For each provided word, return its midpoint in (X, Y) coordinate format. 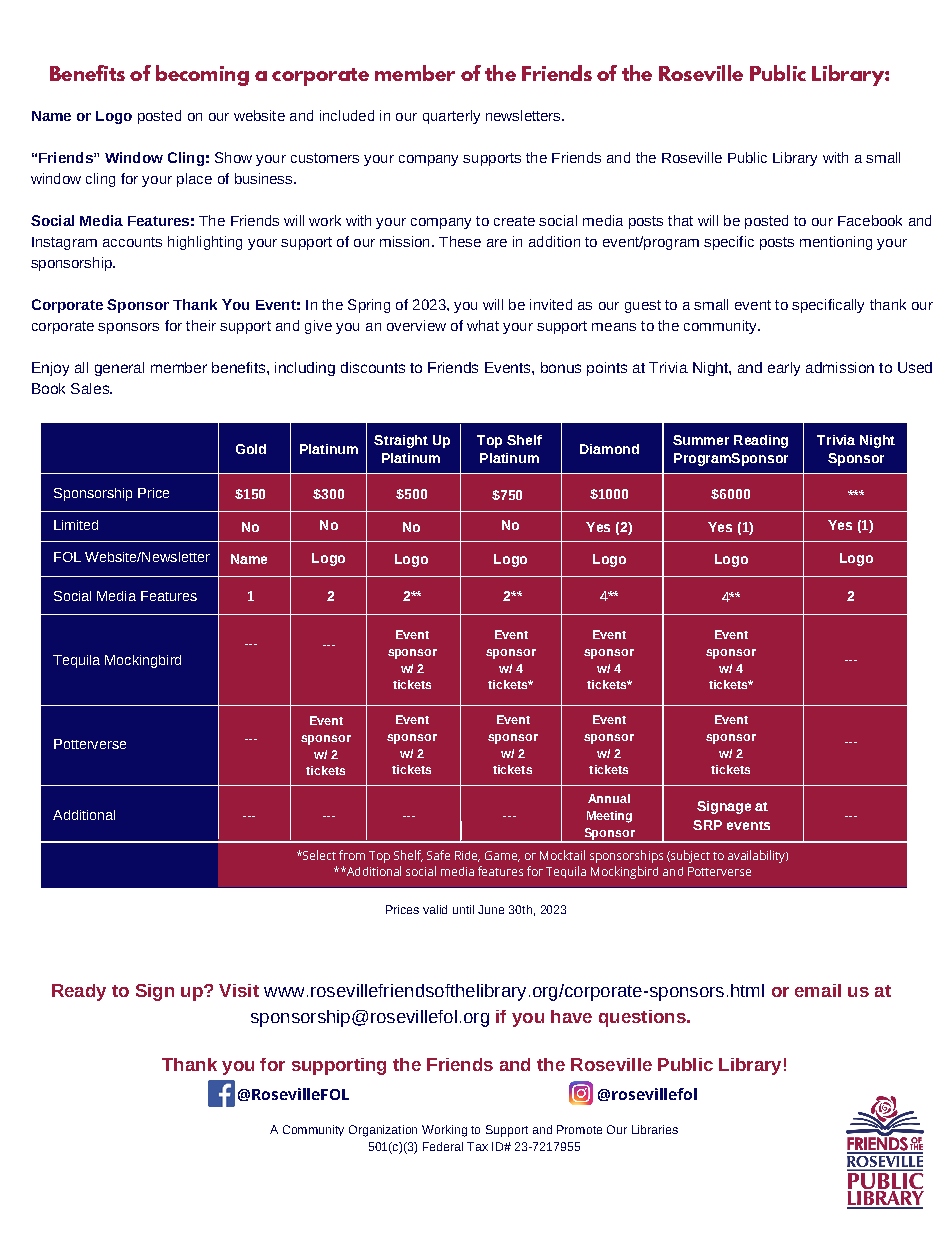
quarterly (451, 117)
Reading (761, 441)
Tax (477, 1146)
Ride (467, 856)
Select (318, 855)
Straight (401, 441)
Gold (251, 449)
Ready (79, 992)
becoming (202, 75)
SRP (707, 825)
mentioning (836, 243)
